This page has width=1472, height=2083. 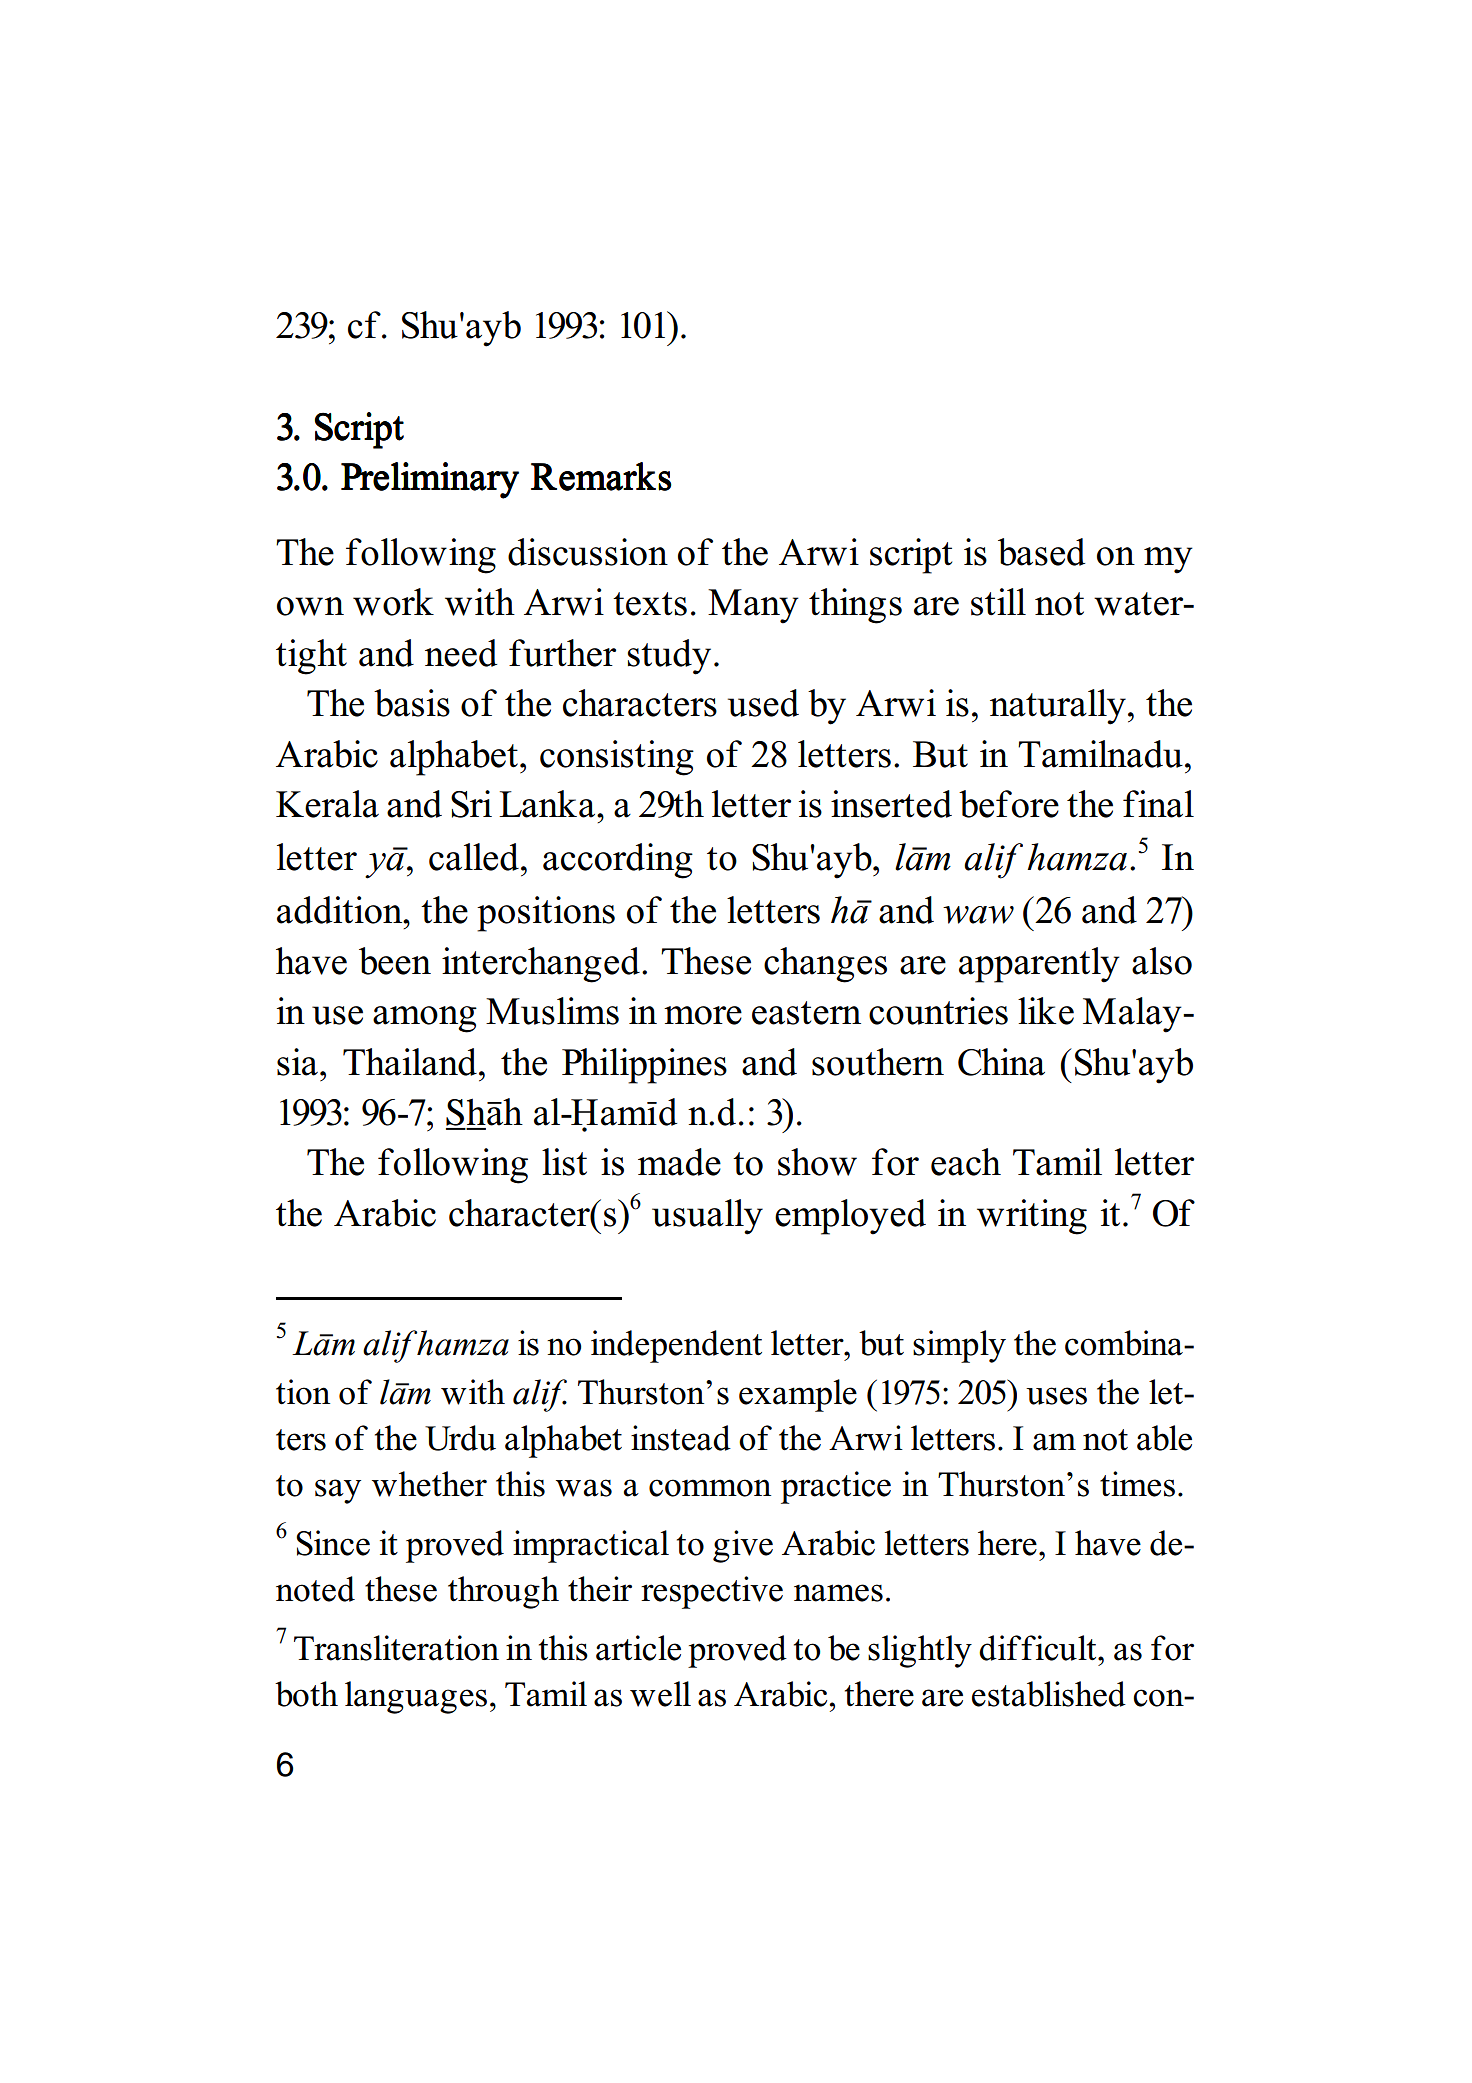 I want to click on languages, so click(x=416, y=1697).
